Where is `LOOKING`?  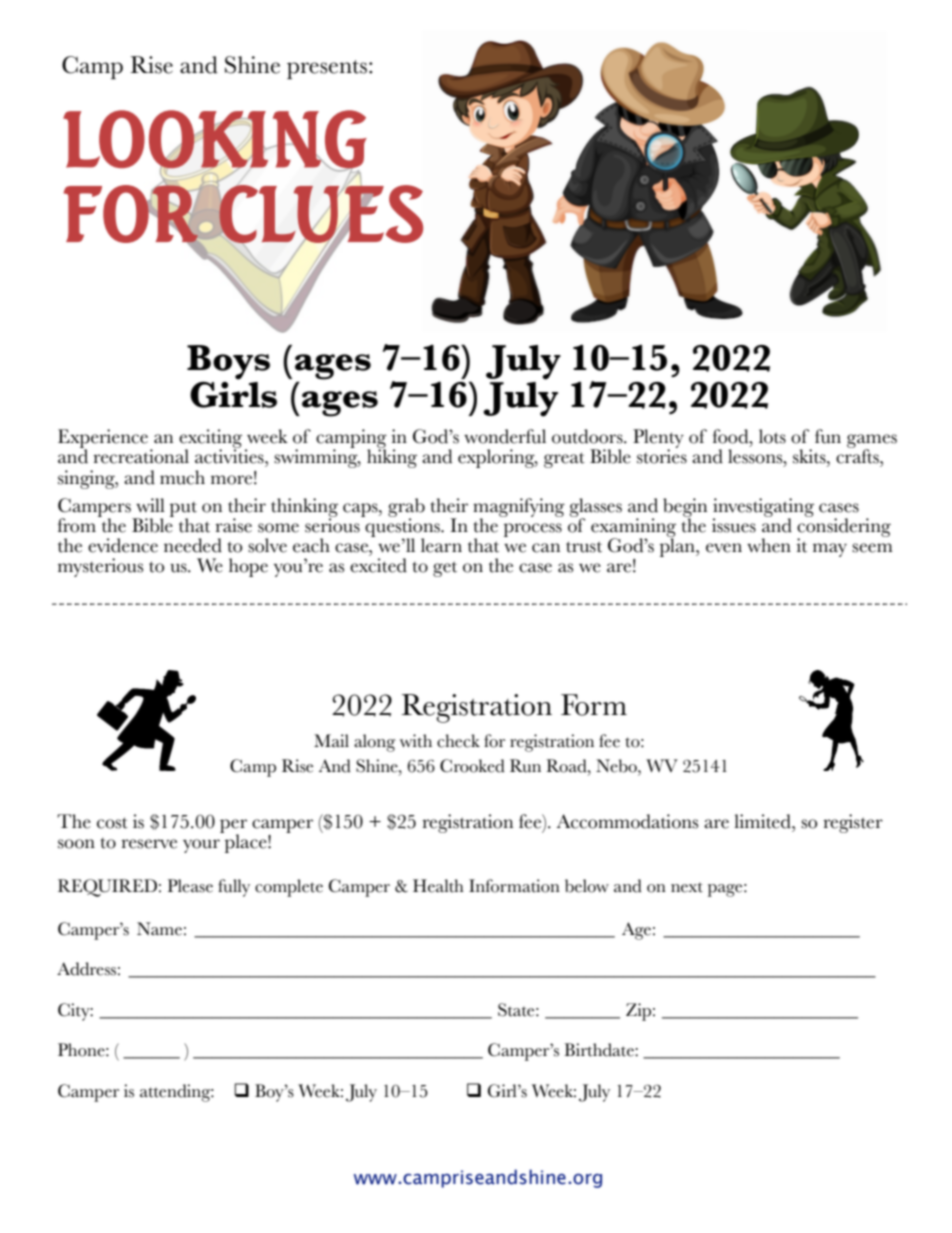 LOOKING is located at coordinates (215, 140).
